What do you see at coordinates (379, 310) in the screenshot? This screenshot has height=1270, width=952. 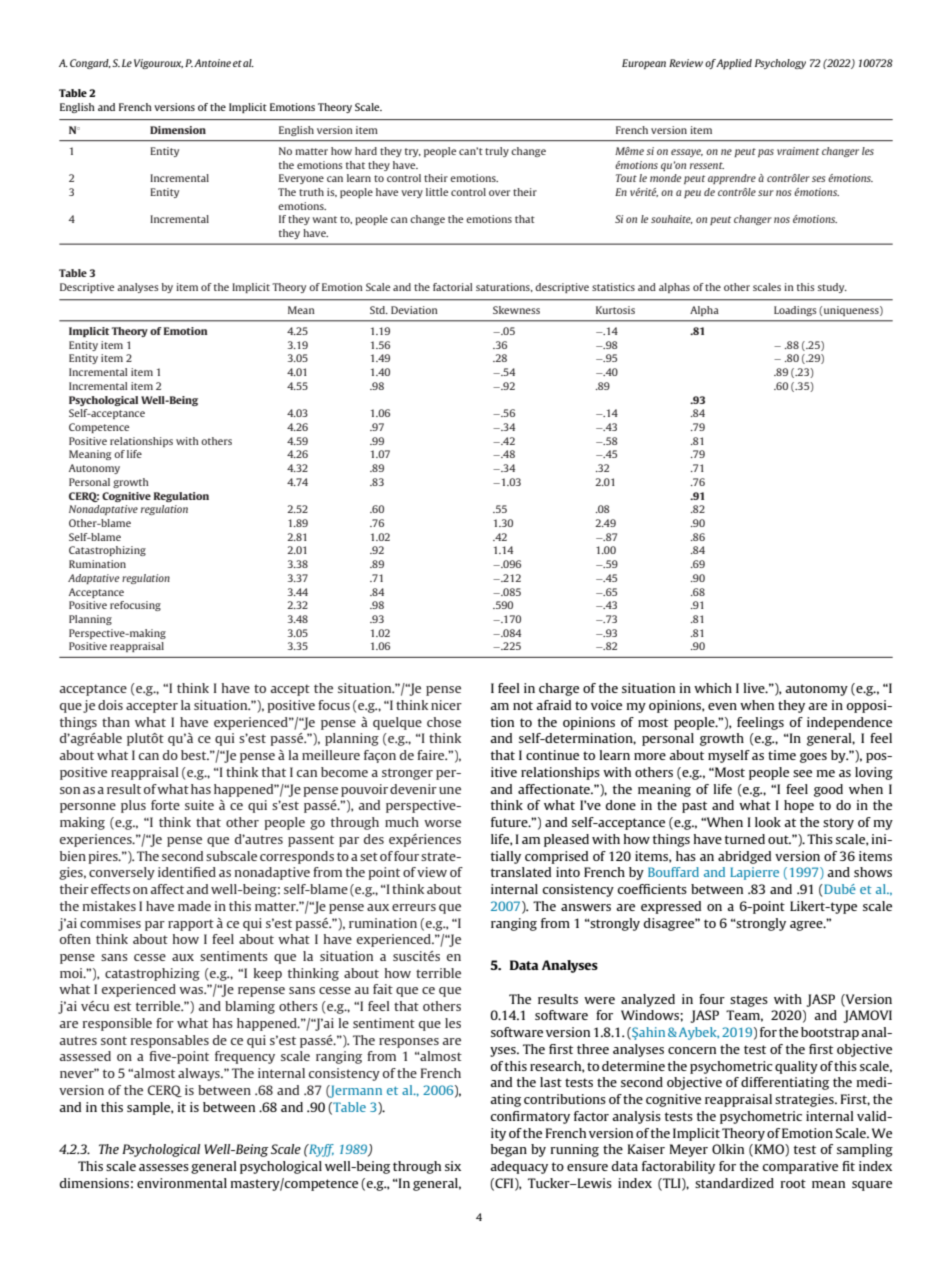 I see `Std` at bounding box center [379, 310].
